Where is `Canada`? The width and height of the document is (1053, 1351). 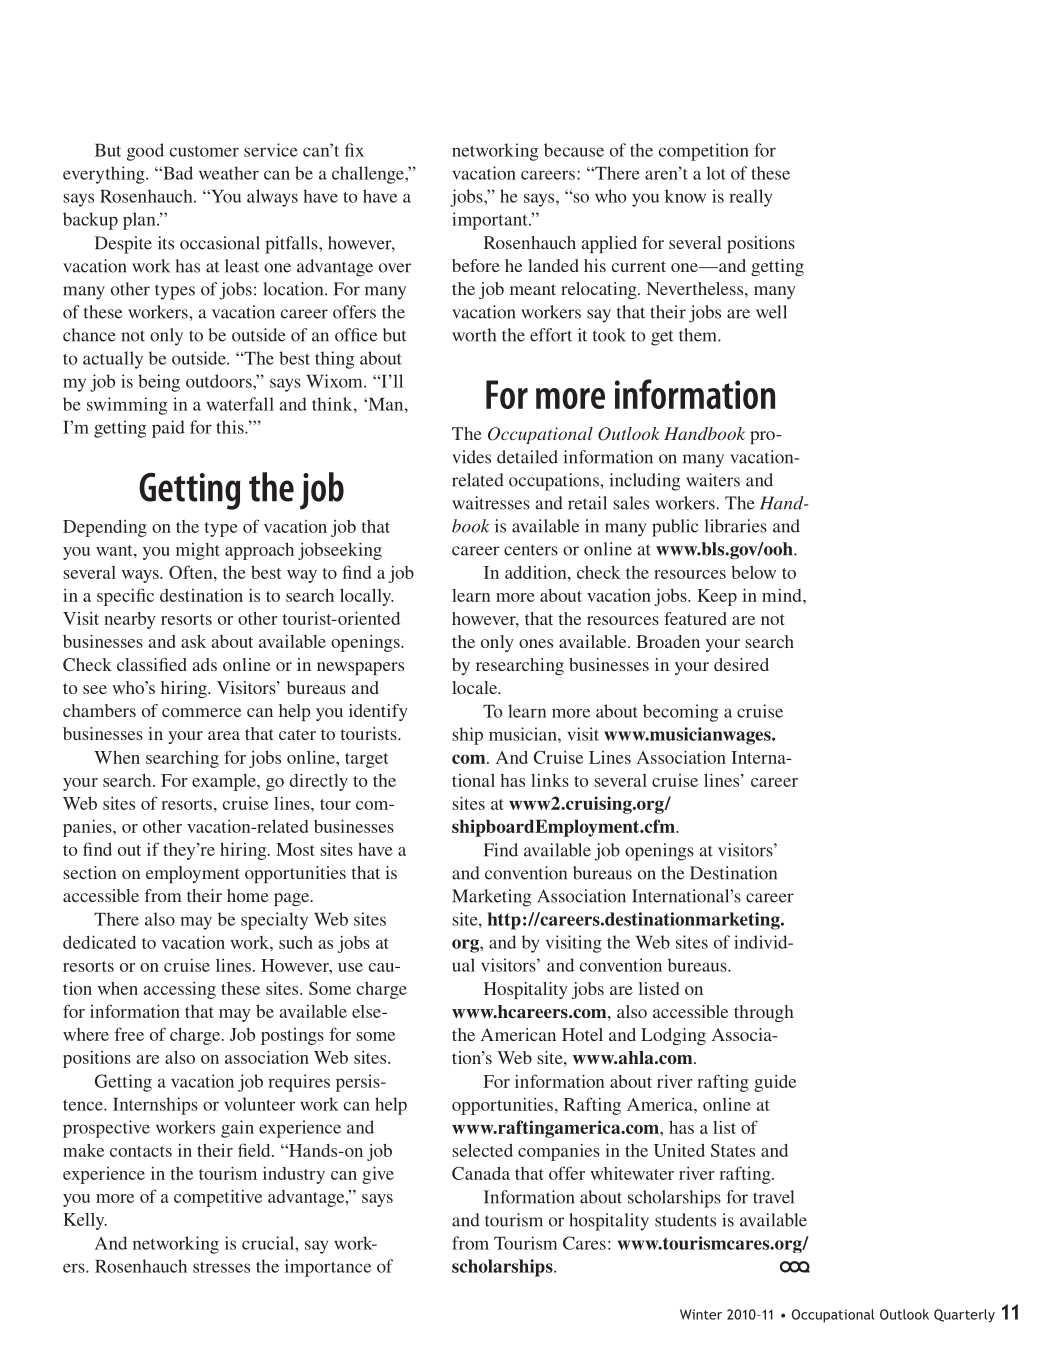 Canada is located at coordinates (481, 1173).
